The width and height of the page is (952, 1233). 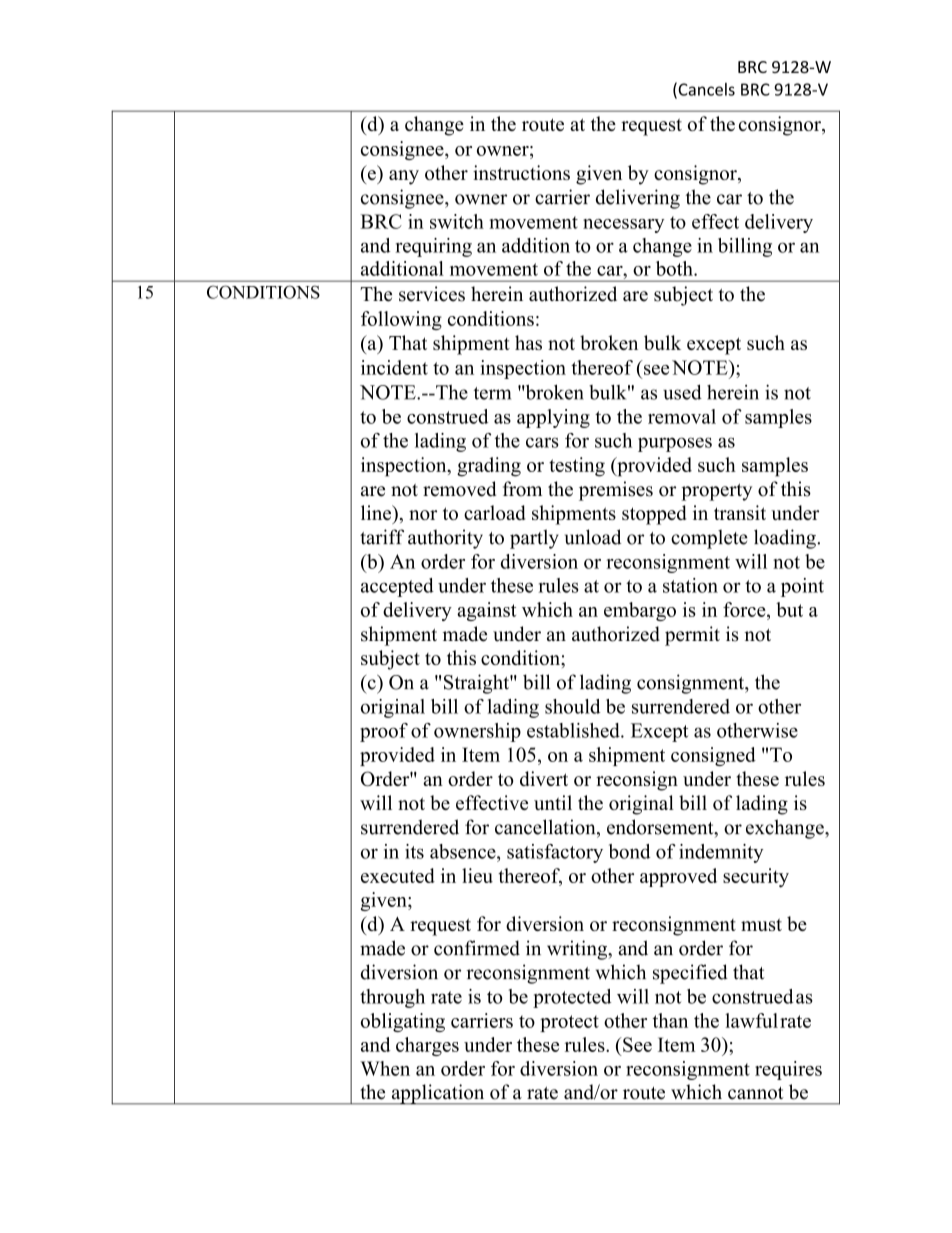 What do you see at coordinates (640, 611) in the page?
I see `embargo` at bounding box center [640, 611].
